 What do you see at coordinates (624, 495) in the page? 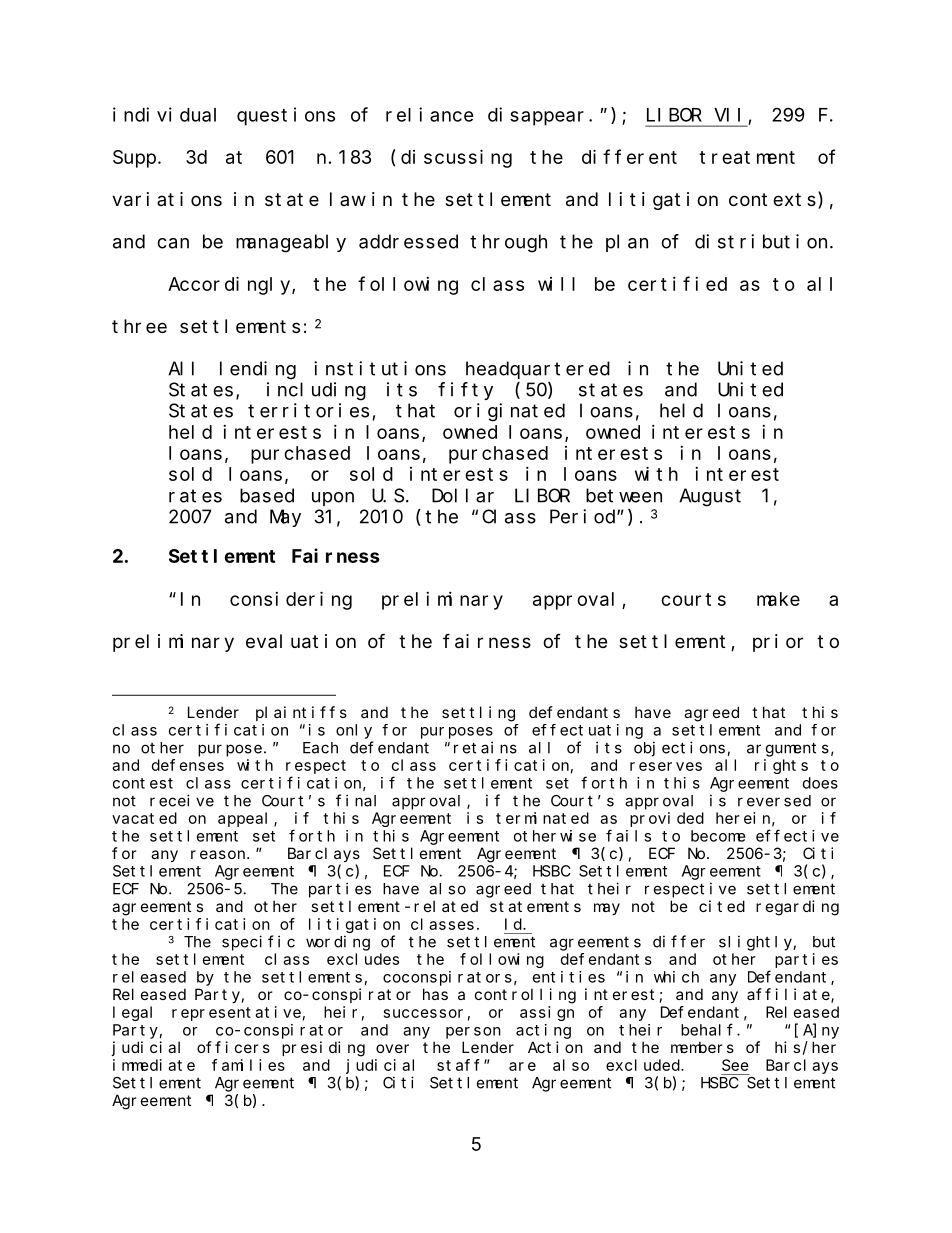
I see `between` at bounding box center [624, 495].
